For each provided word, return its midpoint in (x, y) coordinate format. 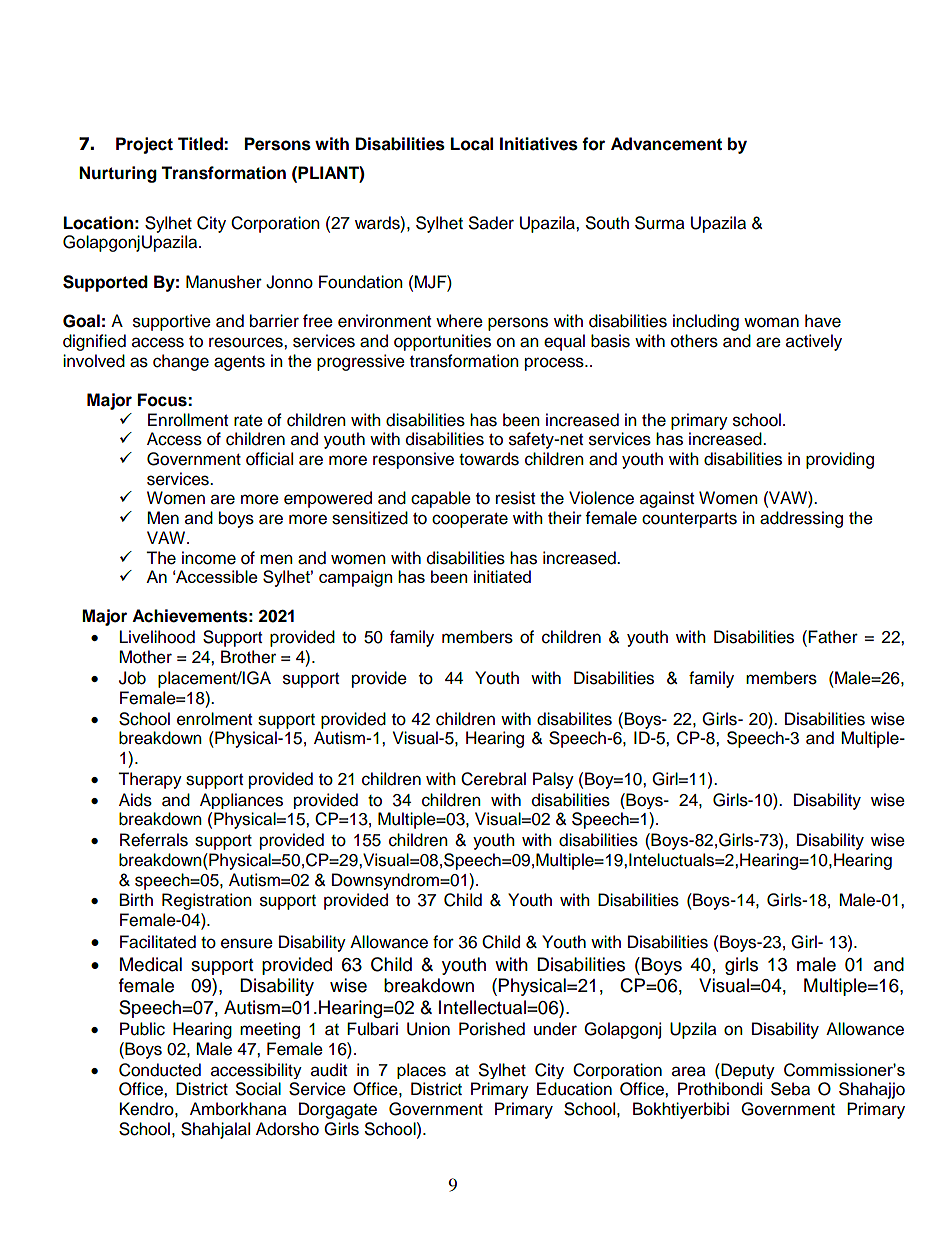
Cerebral (493, 779)
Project (144, 145)
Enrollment (188, 420)
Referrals (154, 840)
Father (833, 637)
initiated (502, 576)
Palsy (553, 780)
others (694, 341)
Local (472, 144)
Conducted (160, 1070)
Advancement (666, 144)
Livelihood (157, 637)
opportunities (442, 342)
